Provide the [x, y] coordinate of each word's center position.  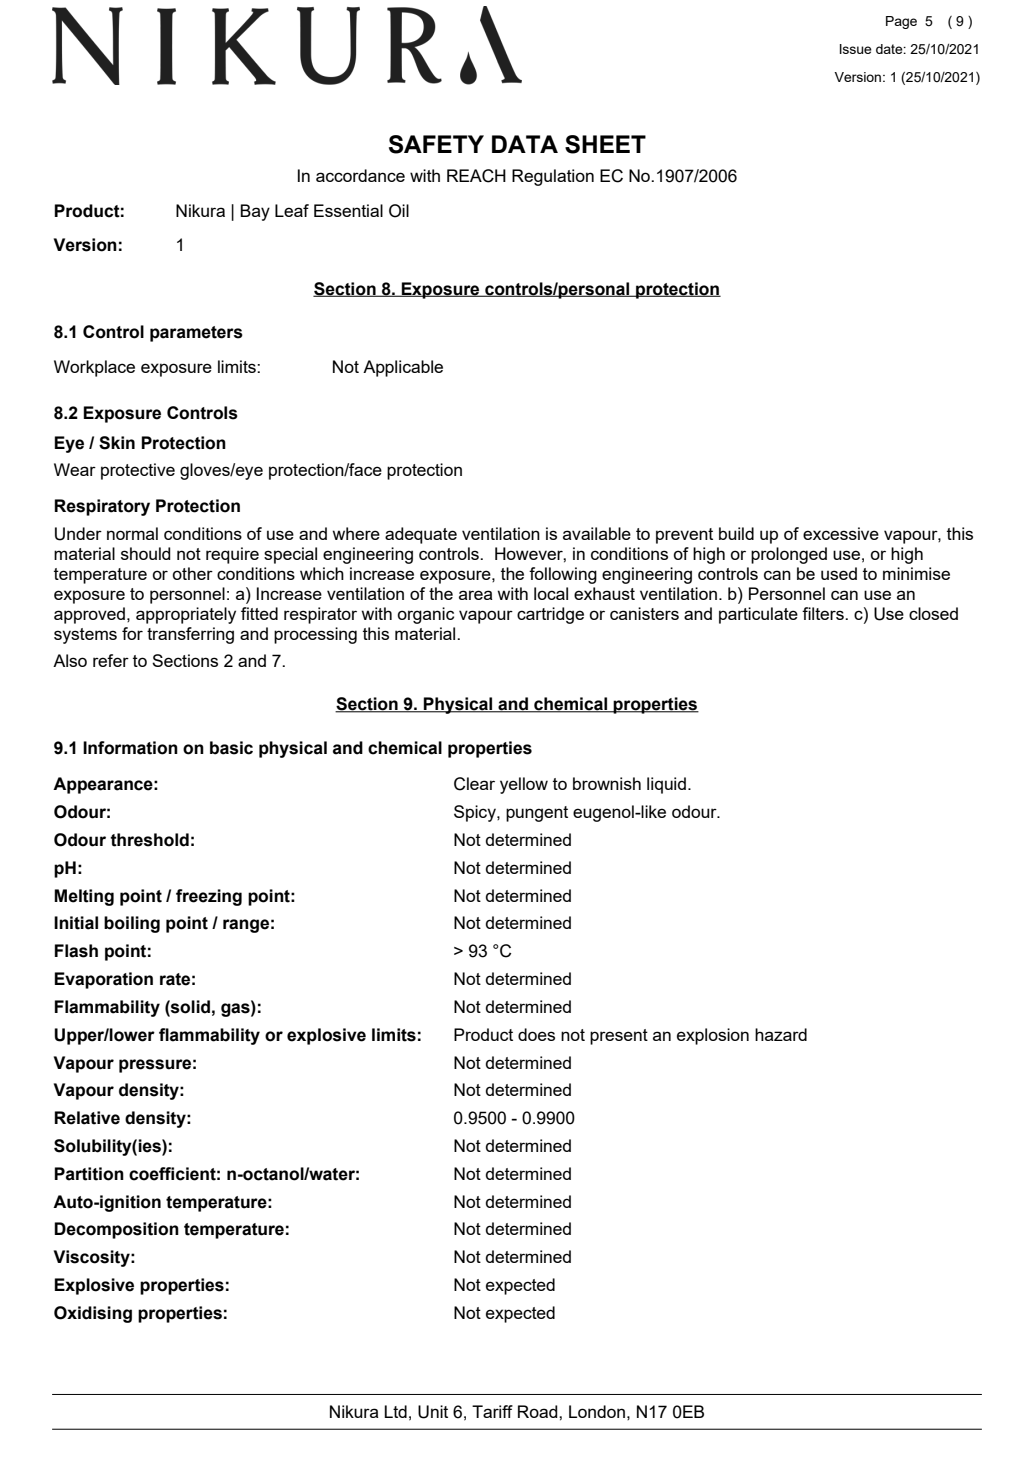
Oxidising [93, 1314]
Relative [87, 1118]
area [475, 595]
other [192, 573]
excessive [841, 533]
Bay [255, 212]
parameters [196, 334]
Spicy [476, 813]
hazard [781, 1034]
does [536, 1034]
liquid [666, 785]
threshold [149, 840]
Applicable [403, 368]
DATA [525, 144]
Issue [856, 49]
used [839, 573]
